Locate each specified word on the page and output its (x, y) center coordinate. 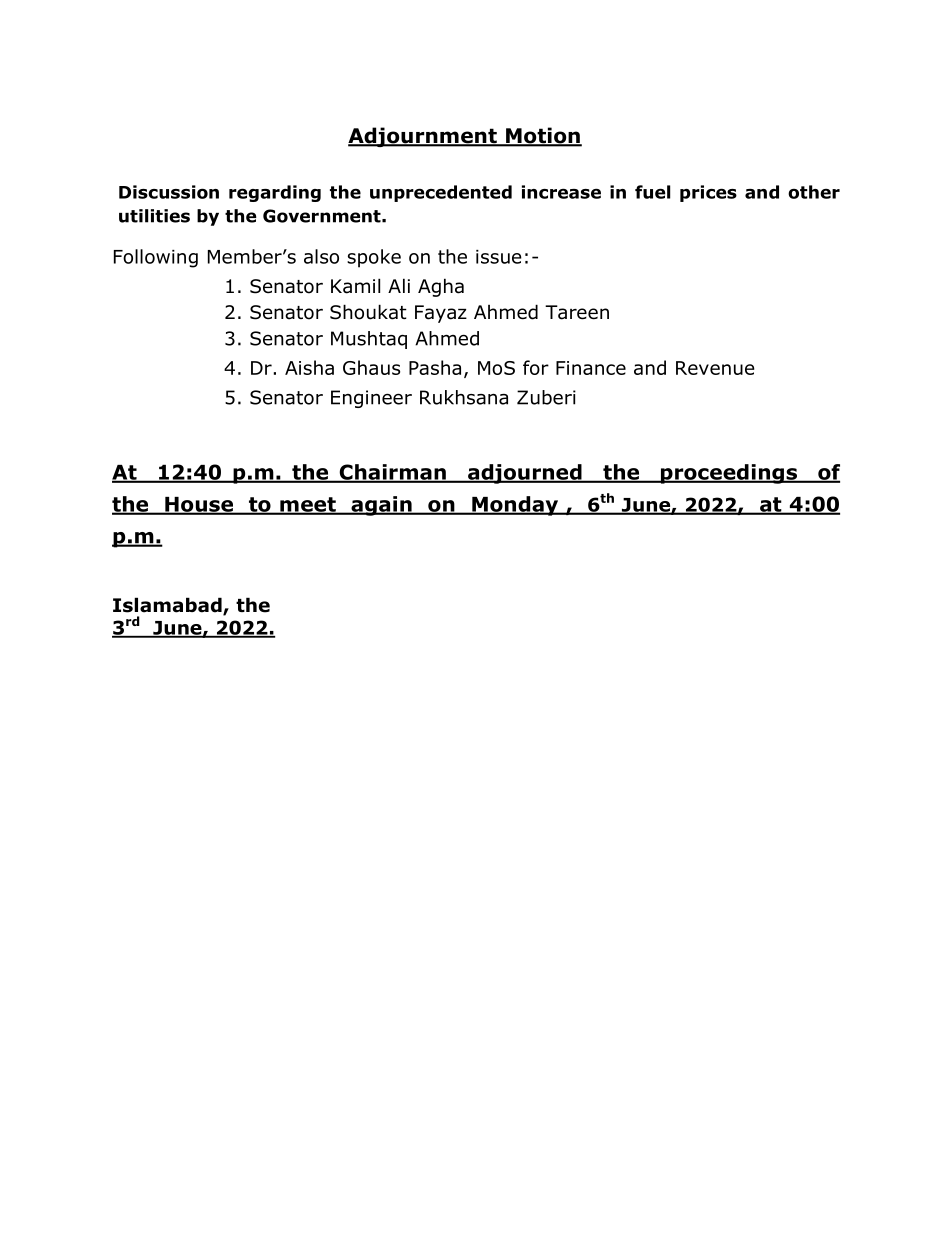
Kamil (355, 286)
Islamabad (168, 606)
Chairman (392, 473)
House (199, 505)
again (381, 506)
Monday (515, 506)
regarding (275, 193)
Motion (543, 136)
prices (708, 193)
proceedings (728, 474)
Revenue (715, 368)
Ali (399, 285)
